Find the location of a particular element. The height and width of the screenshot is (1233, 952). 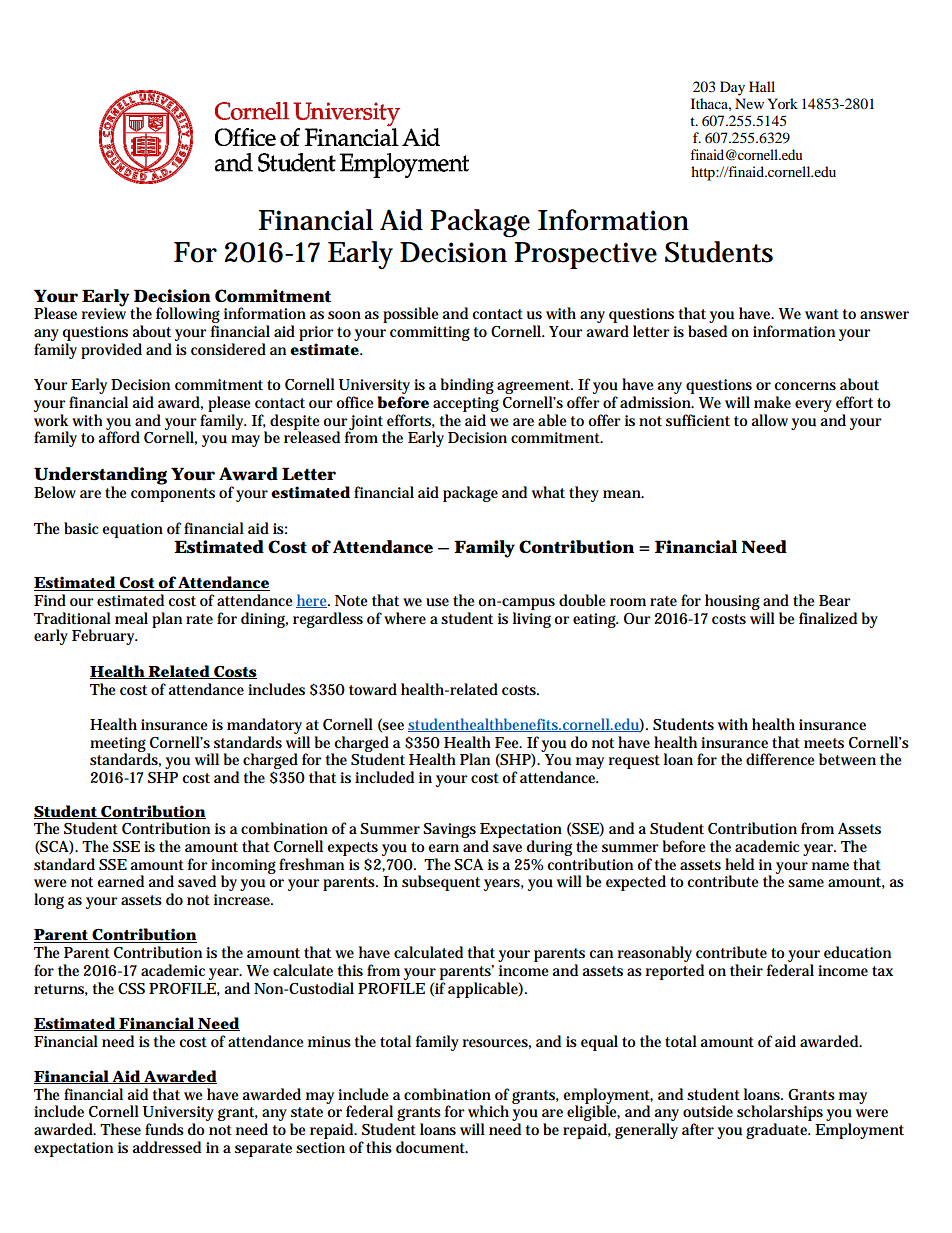

meets is located at coordinates (824, 743).
